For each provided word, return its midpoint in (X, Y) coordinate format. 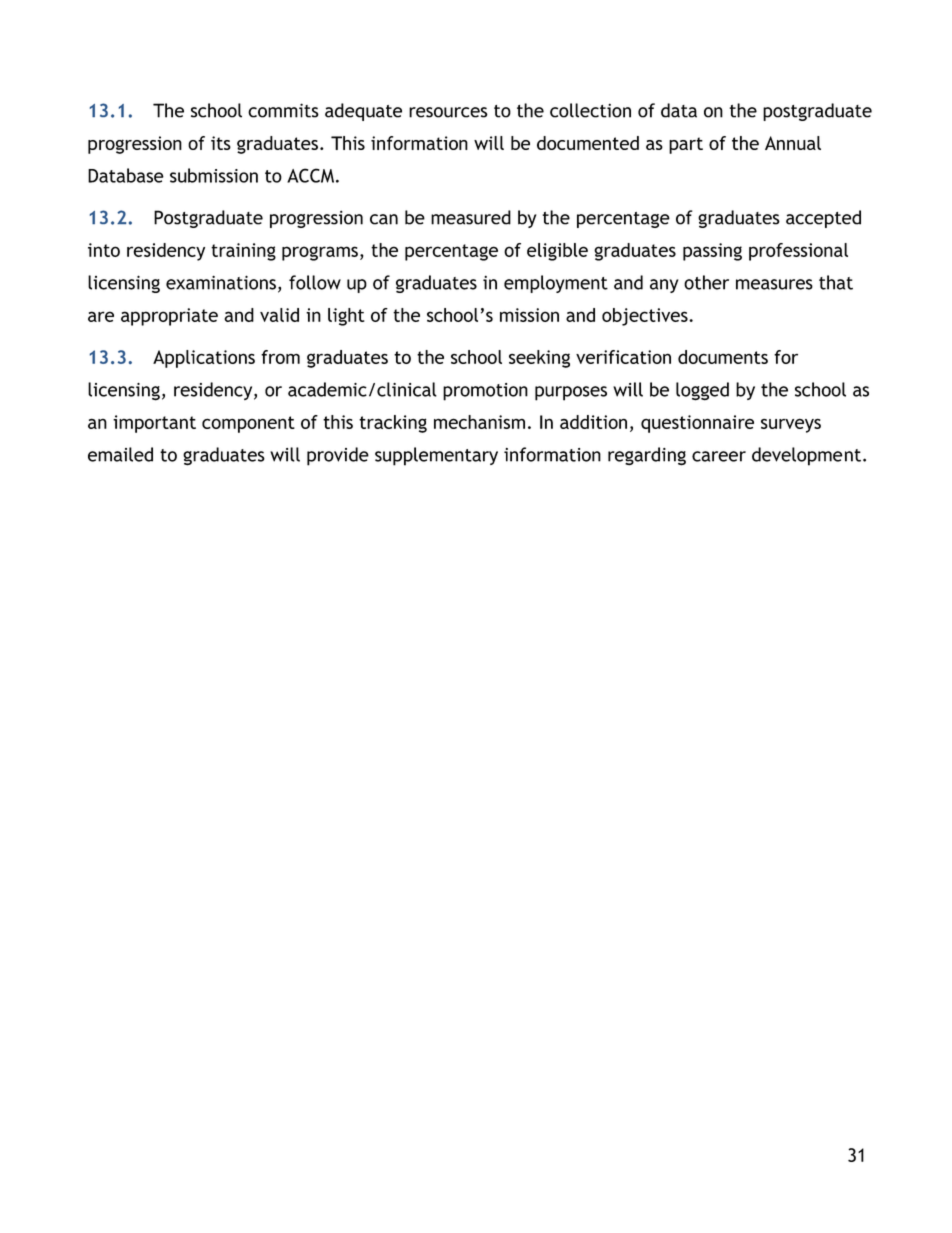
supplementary (436, 456)
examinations (221, 282)
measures (774, 284)
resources (448, 112)
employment (556, 284)
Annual (793, 143)
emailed (120, 454)
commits (283, 110)
